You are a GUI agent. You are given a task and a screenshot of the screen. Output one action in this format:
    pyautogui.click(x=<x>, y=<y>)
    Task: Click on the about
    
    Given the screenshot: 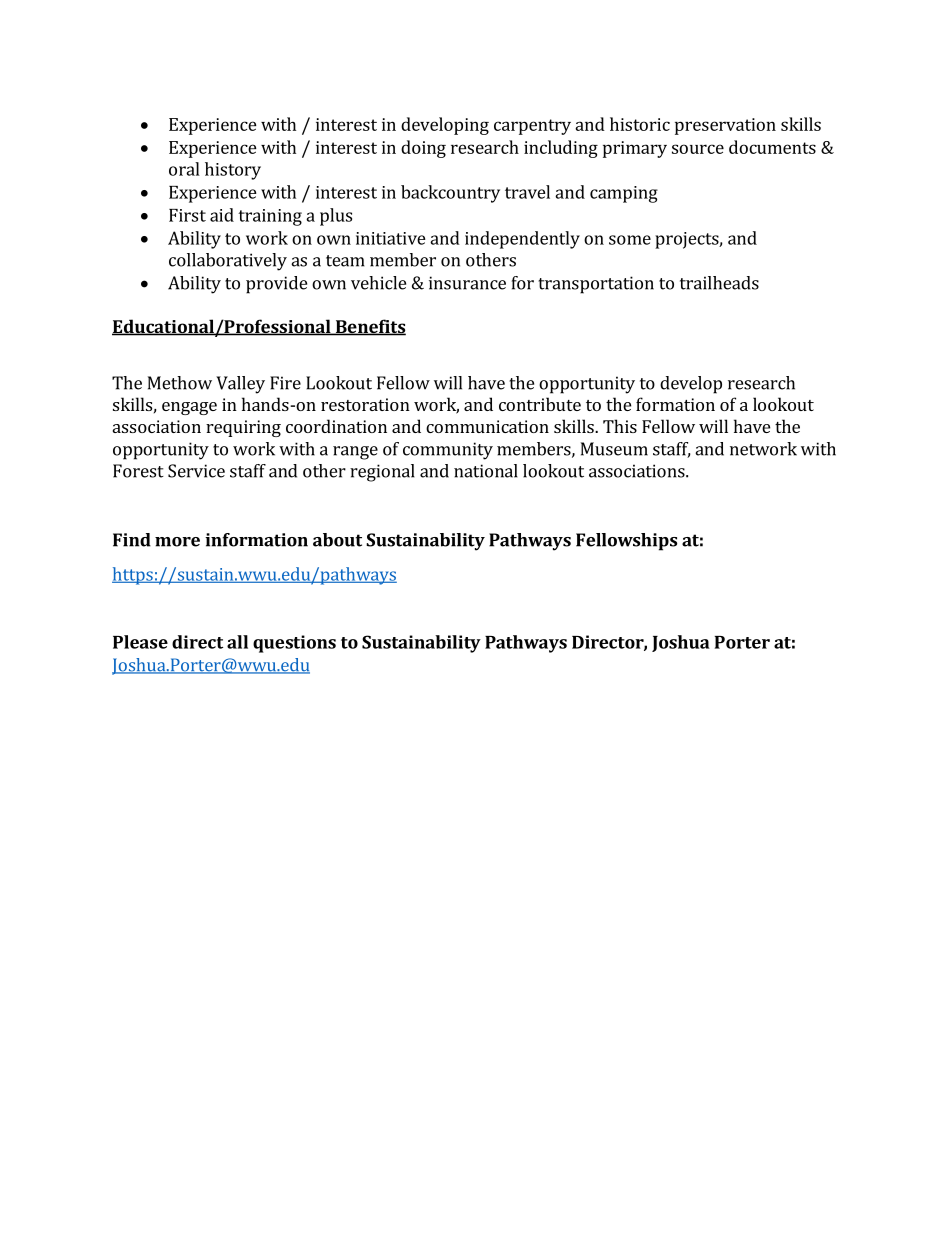 What is the action you would take?
    pyautogui.click(x=337, y=540)
